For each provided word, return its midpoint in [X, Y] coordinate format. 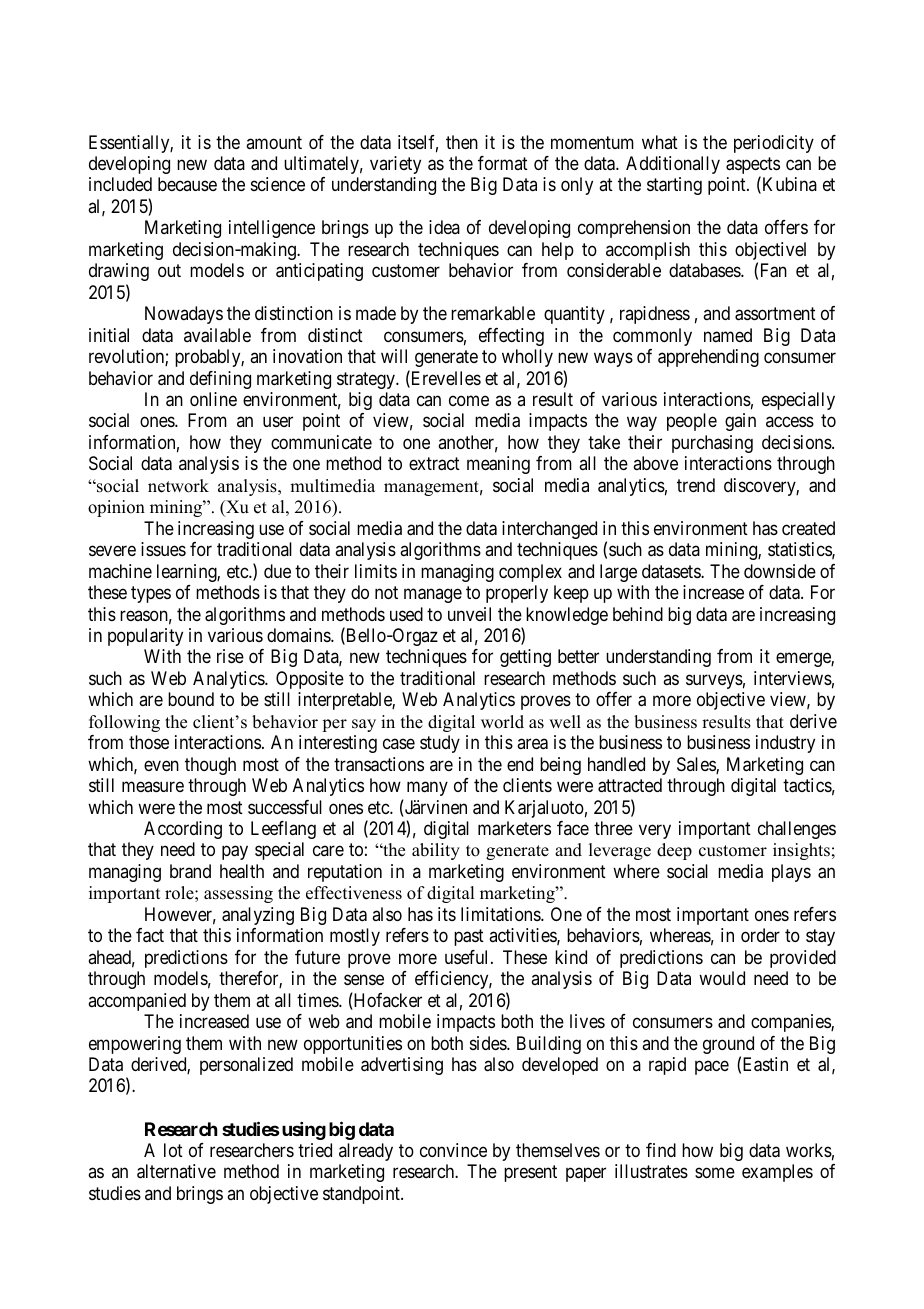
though [210, 766]
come [469, 400]
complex [530, 573]
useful [468, 957]
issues [163, 549]
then [462, 142]
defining [220, 380]
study [440, 744]
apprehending [708, 358]
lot [173, 1150]
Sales [697, 765]
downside [780, 571]
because [187, 184]
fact [150, 935]
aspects [753, 167]
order [760, 935]
